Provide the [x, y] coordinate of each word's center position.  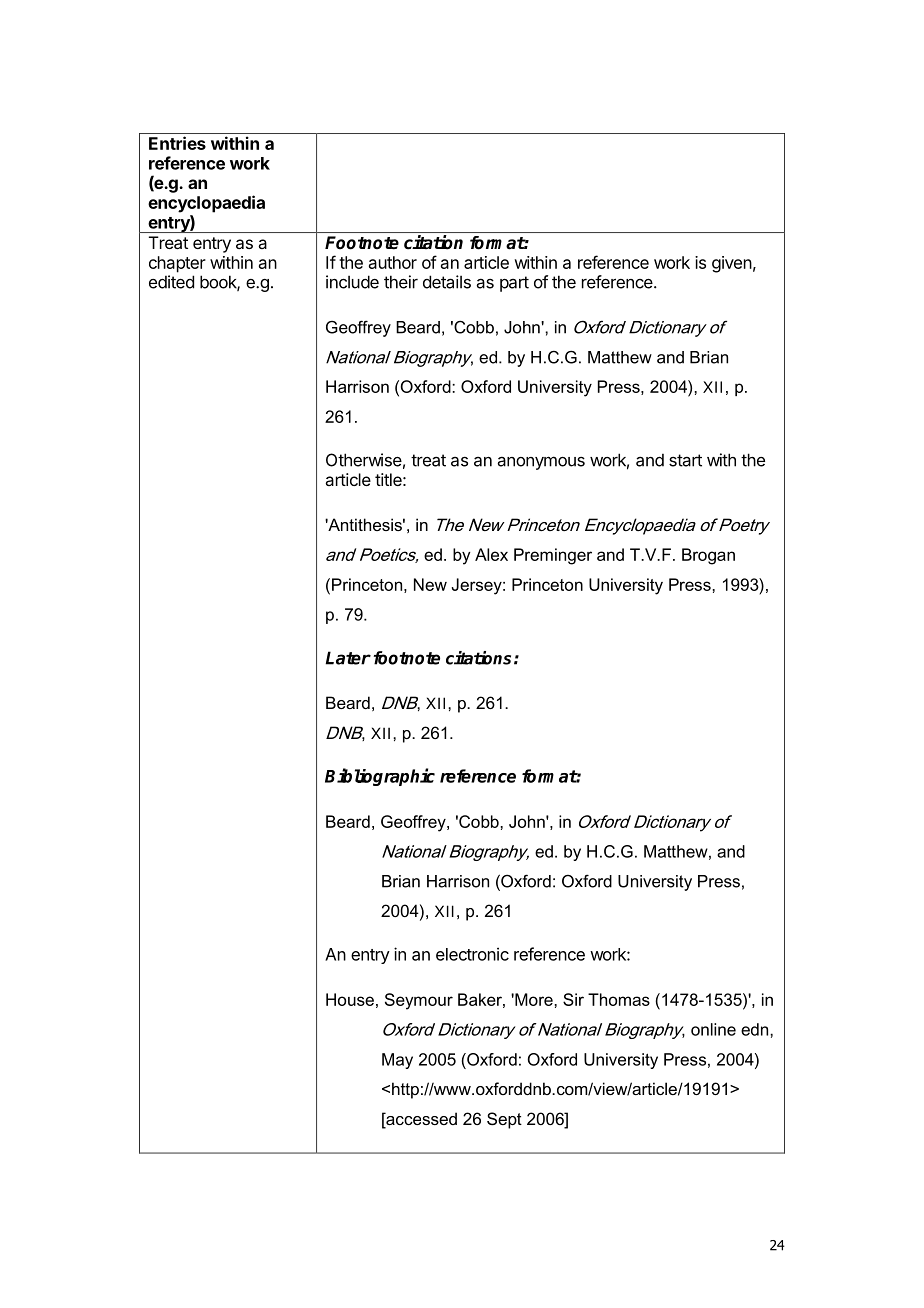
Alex [491, 554]
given [732, 264]
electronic [472, 954]
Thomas [619, 999]
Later [348, 658]
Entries [177, 143]
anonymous [541, 463]
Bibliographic [380, 777]
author [393, 262]
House [350, 999]
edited [171, 282]
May [397, 1061]
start [685, 460]
